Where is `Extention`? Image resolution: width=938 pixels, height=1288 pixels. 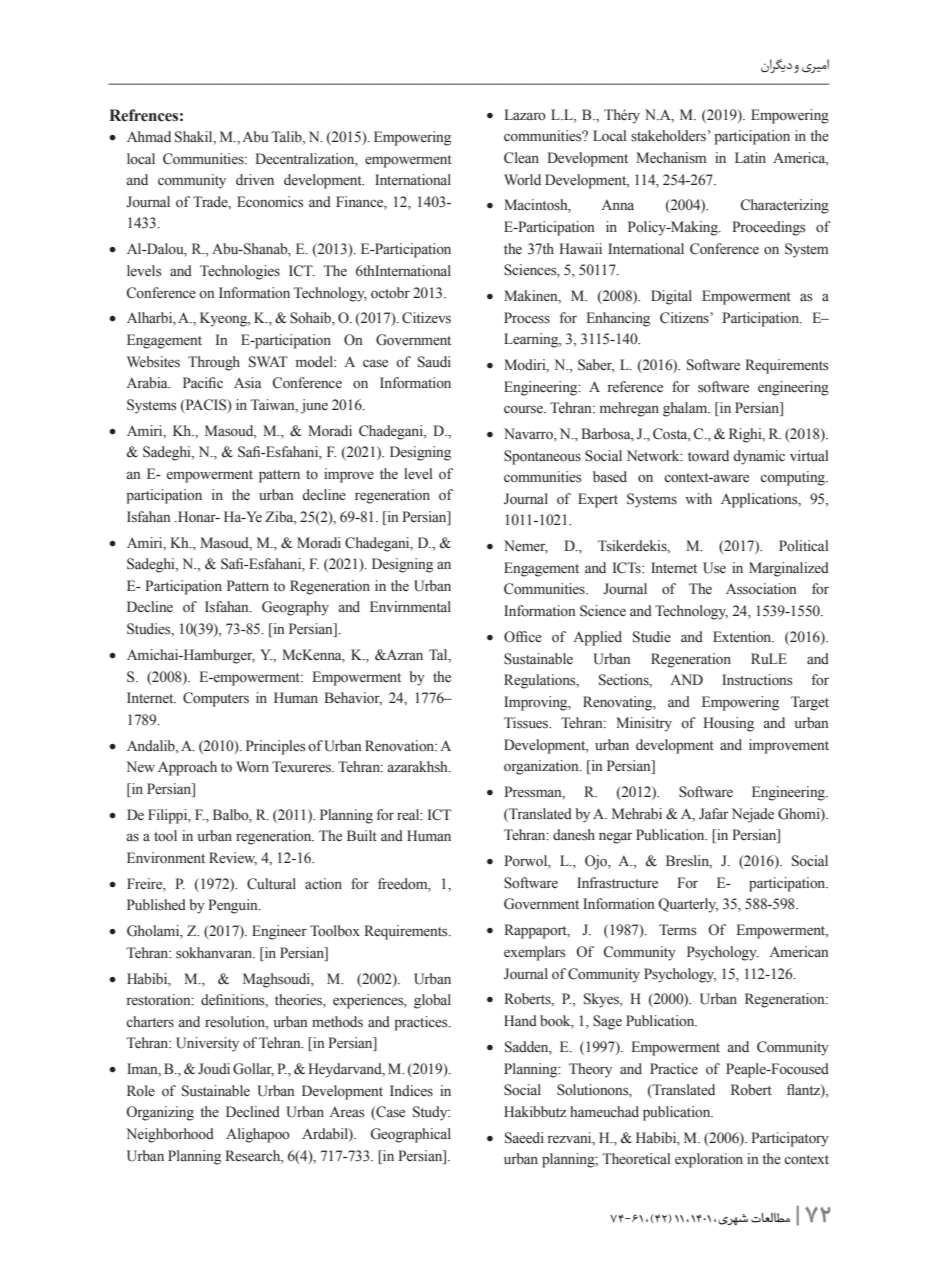 Extention is located at coordinates (743, 636).
